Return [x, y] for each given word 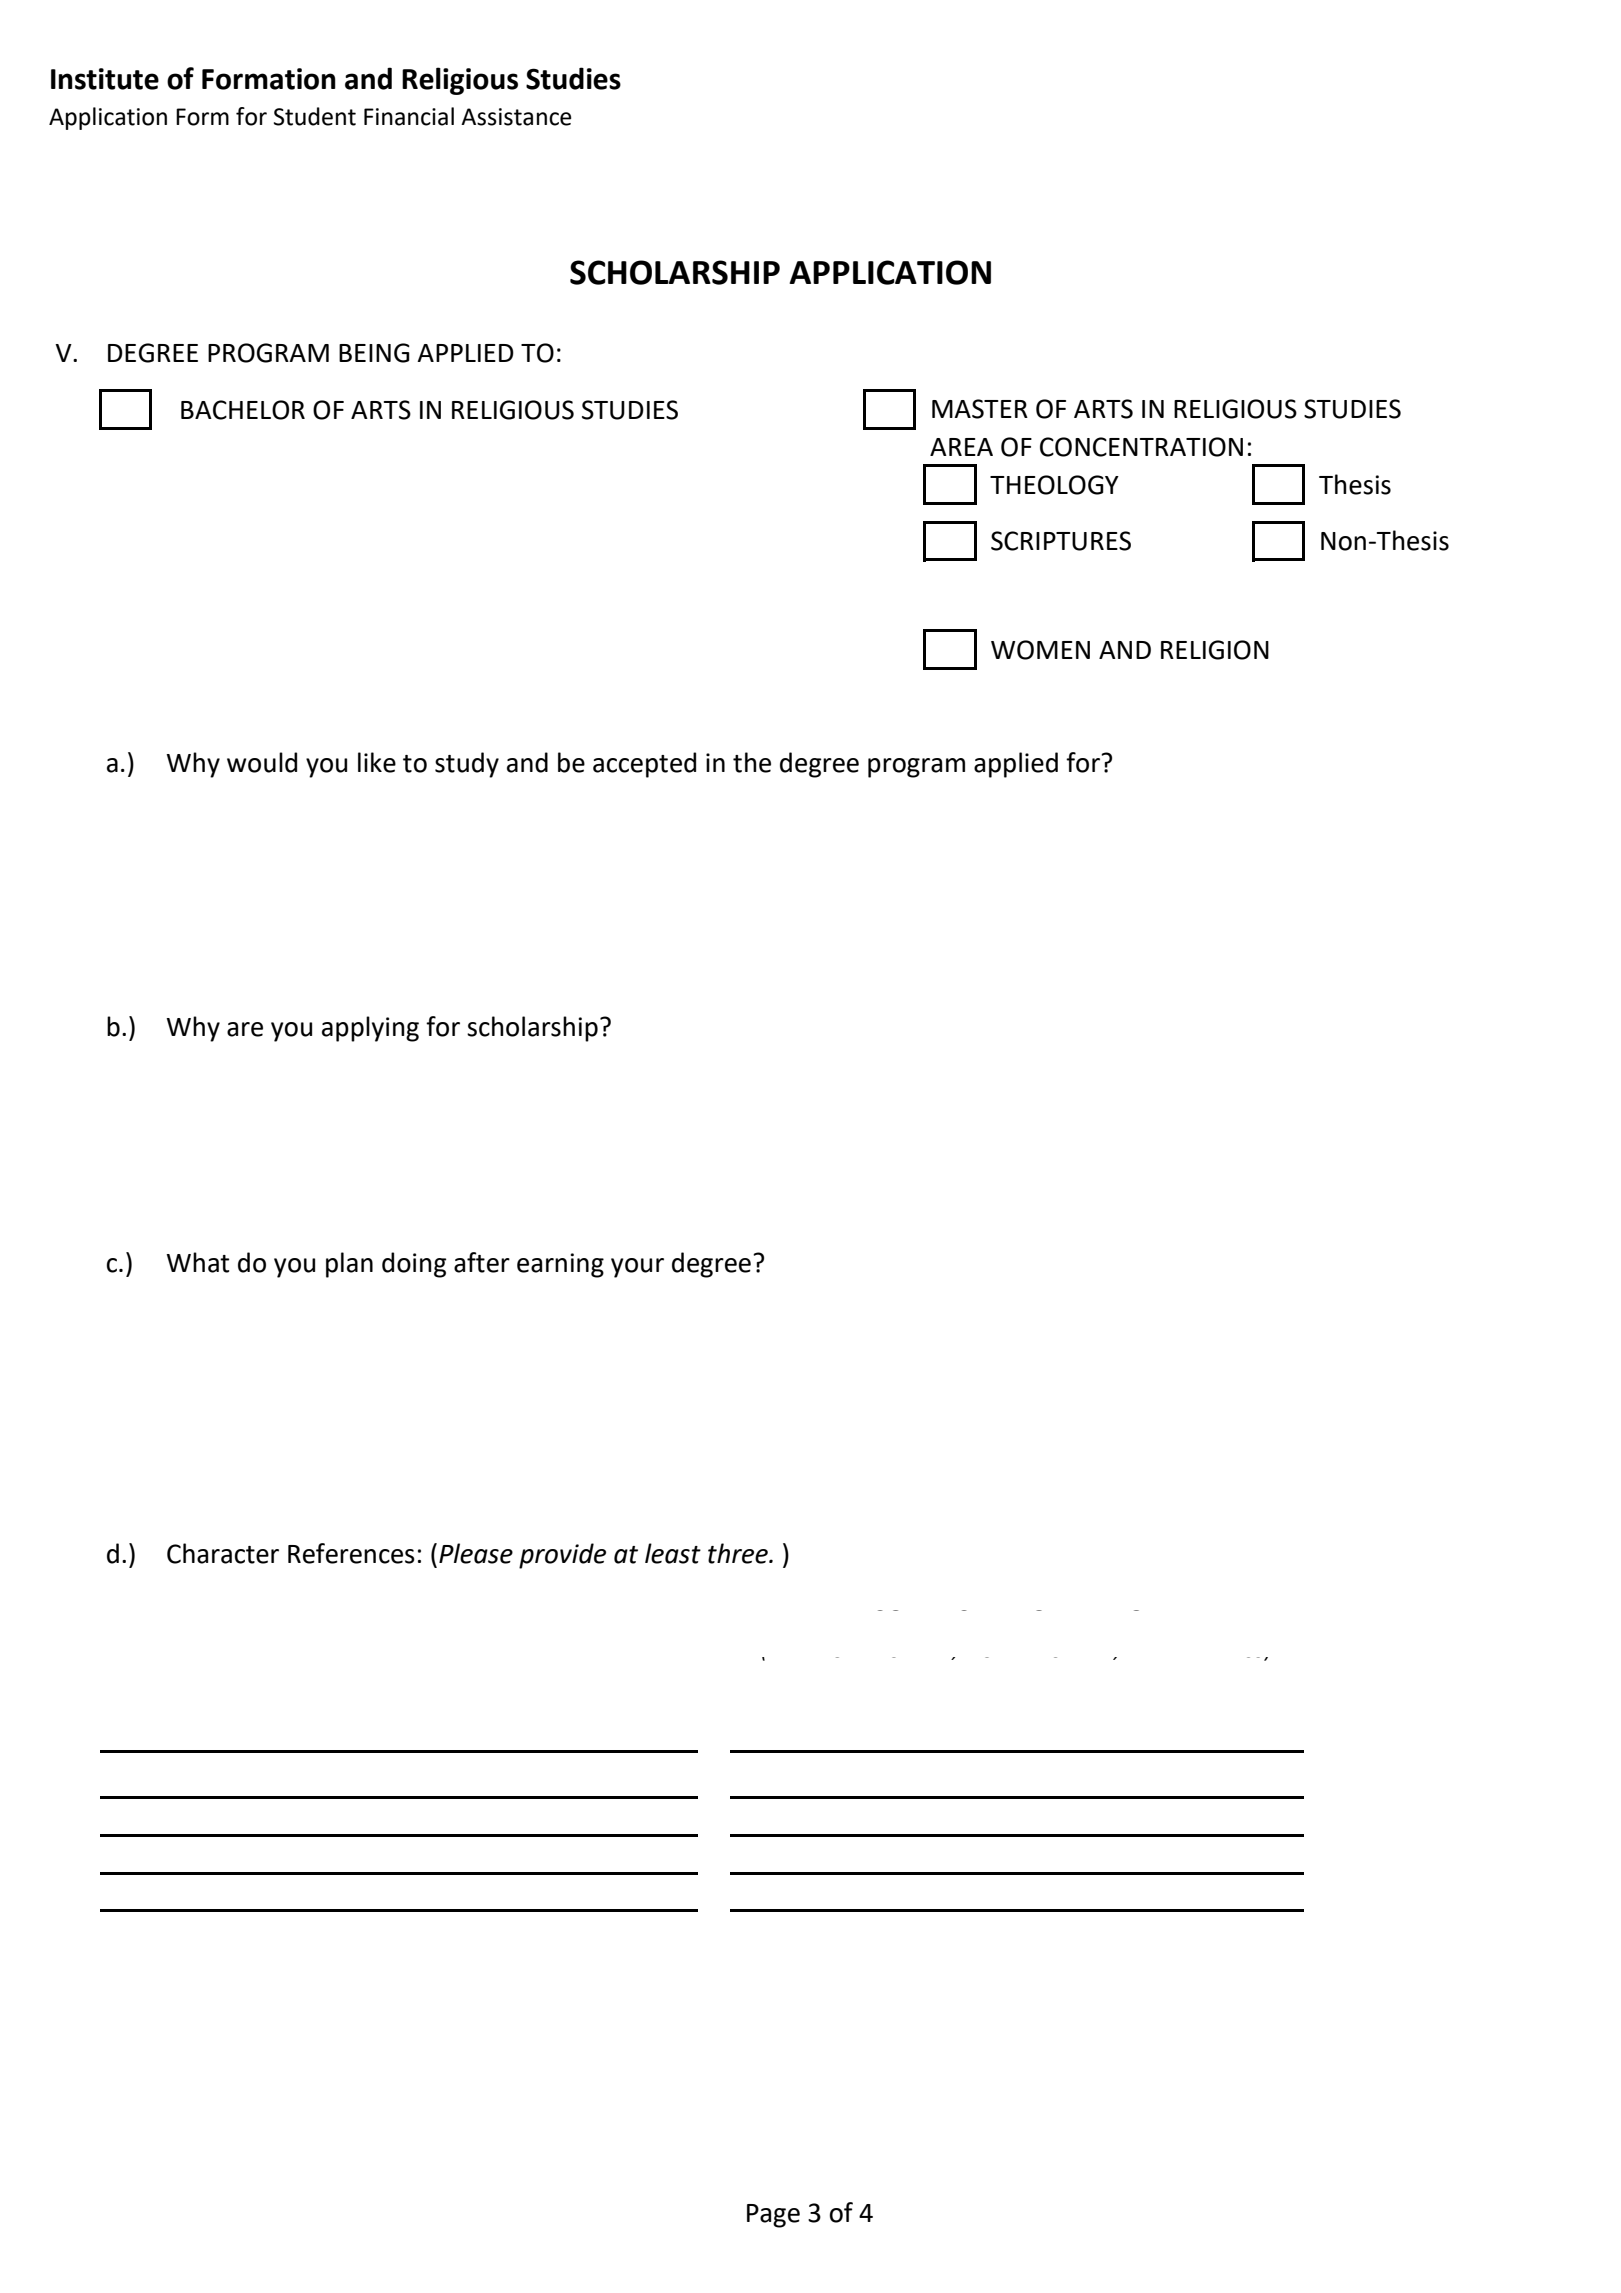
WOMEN [1040, 650]
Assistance [516, 117]
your [637, 1268]
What [197, 1262]
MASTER [980, 409]
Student [315, 116]
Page [773, 2216]
